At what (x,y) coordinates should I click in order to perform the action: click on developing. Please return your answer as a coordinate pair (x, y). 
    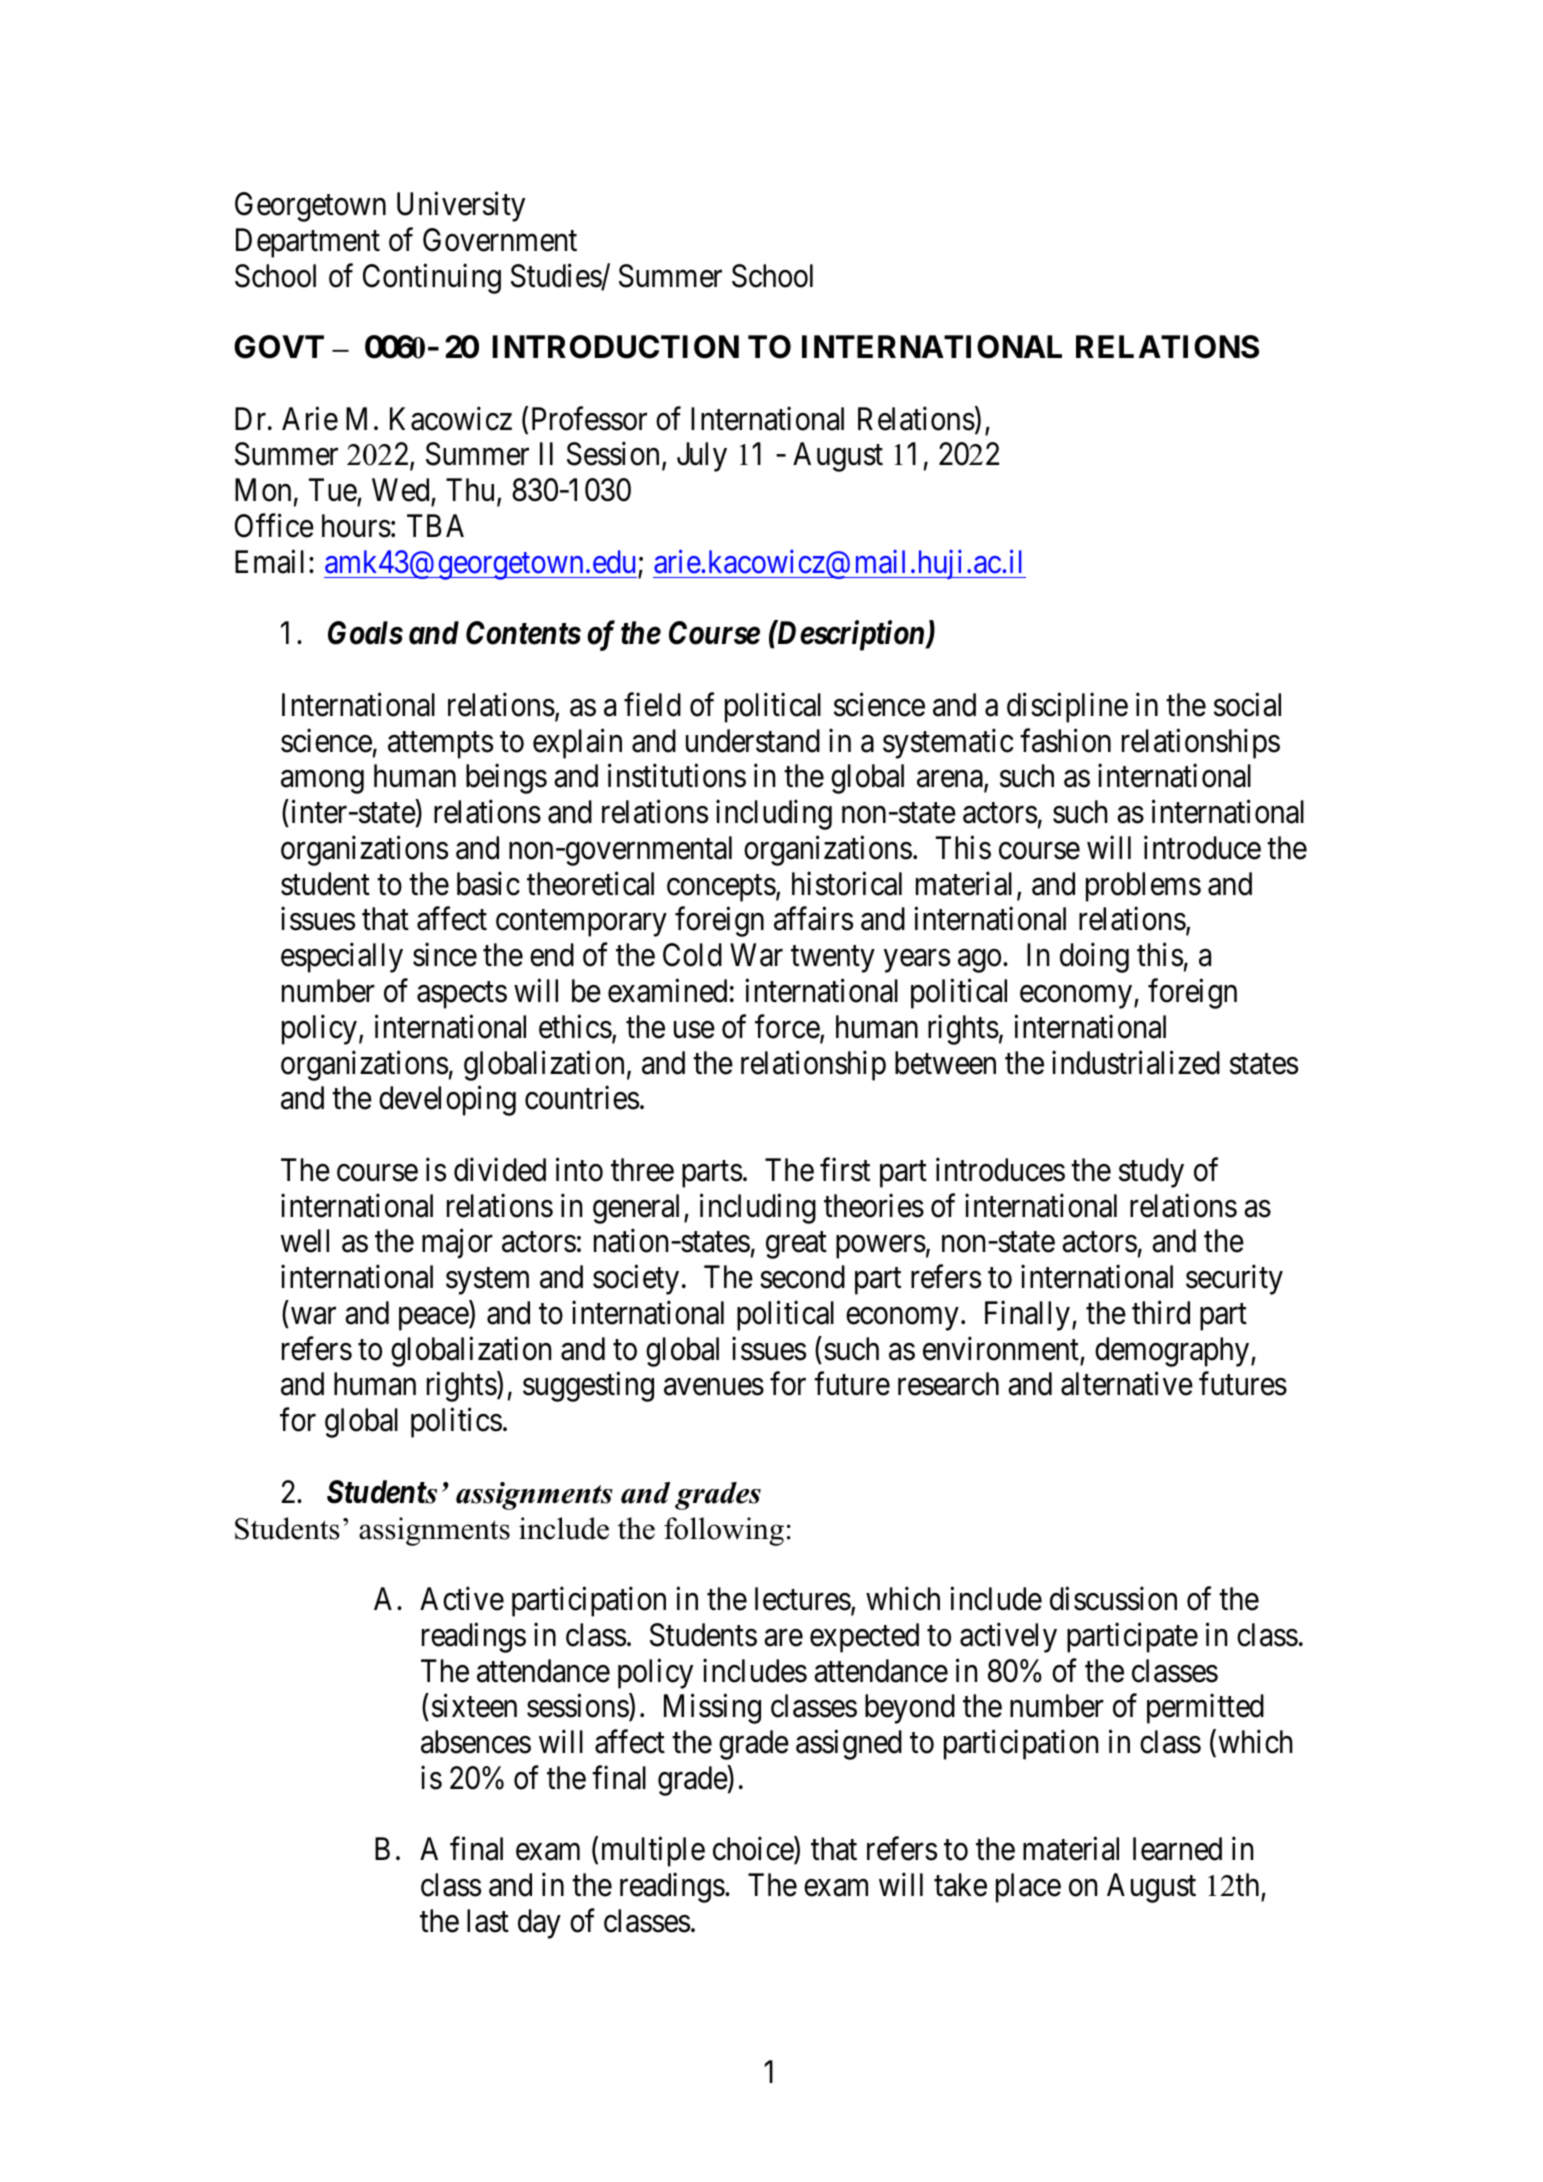
    Looking at the image, I should click on (447, 1101).
